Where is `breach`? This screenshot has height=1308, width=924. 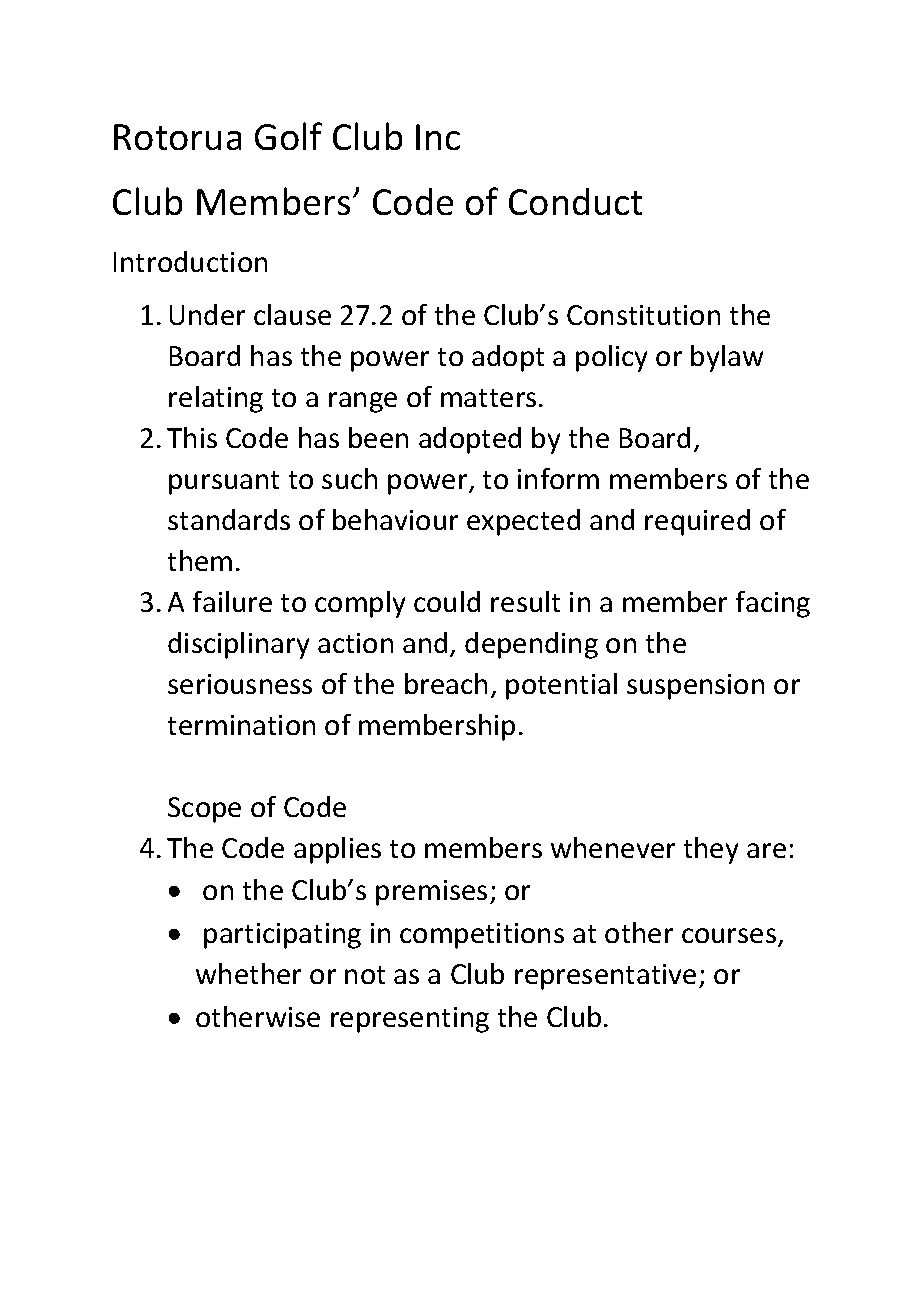 breach is located at coordinates (446, 683).
